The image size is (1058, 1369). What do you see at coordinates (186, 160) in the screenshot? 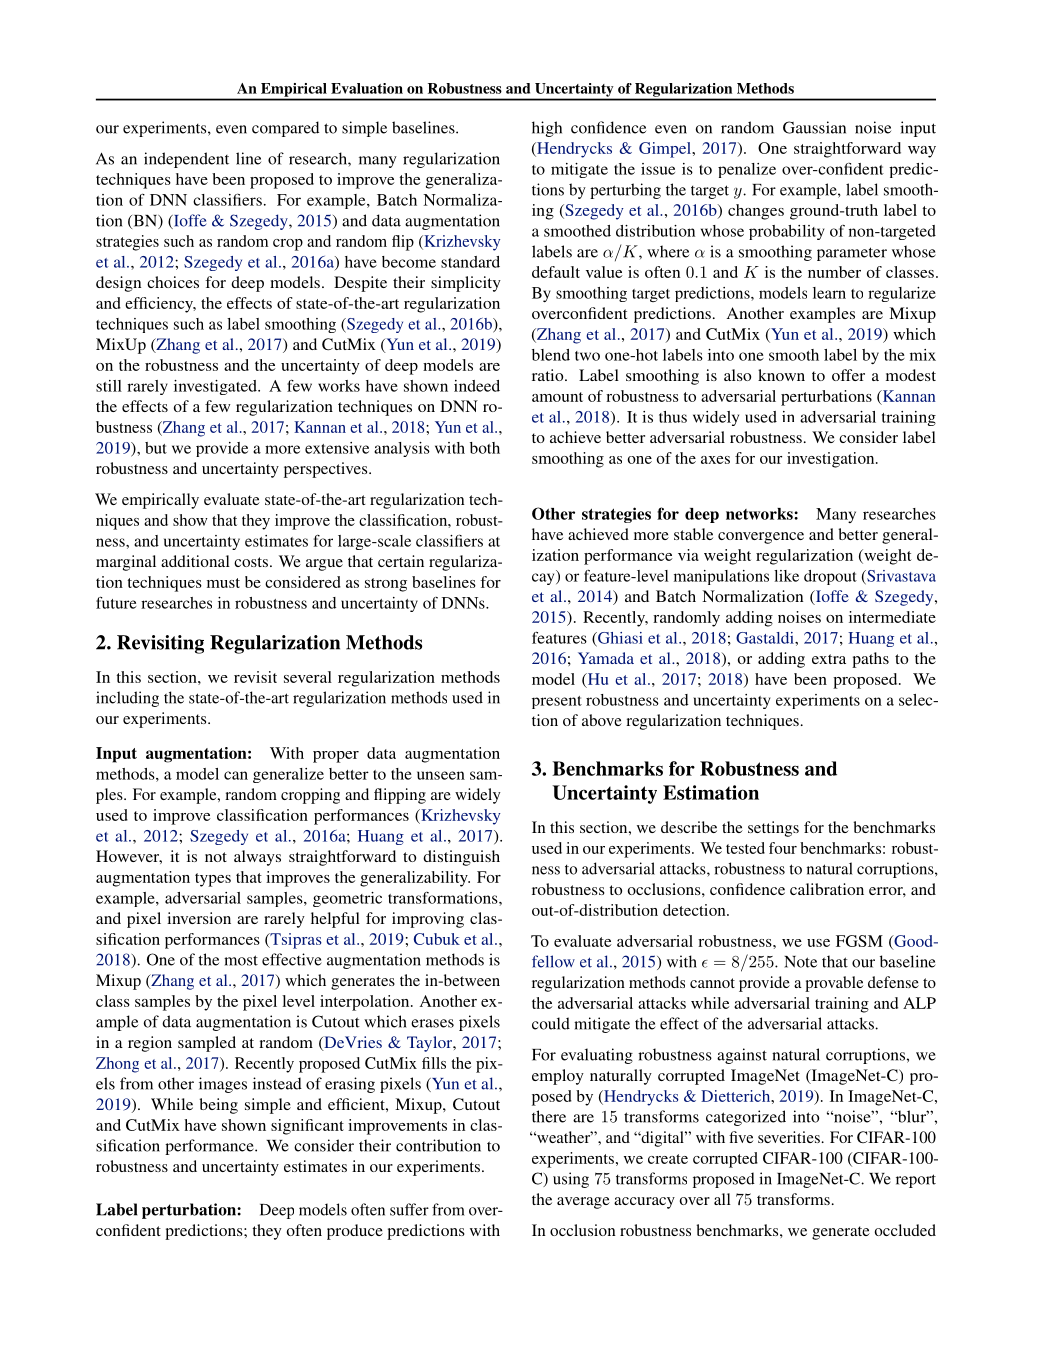
I see `independent` at bounding box center [186, 160].
